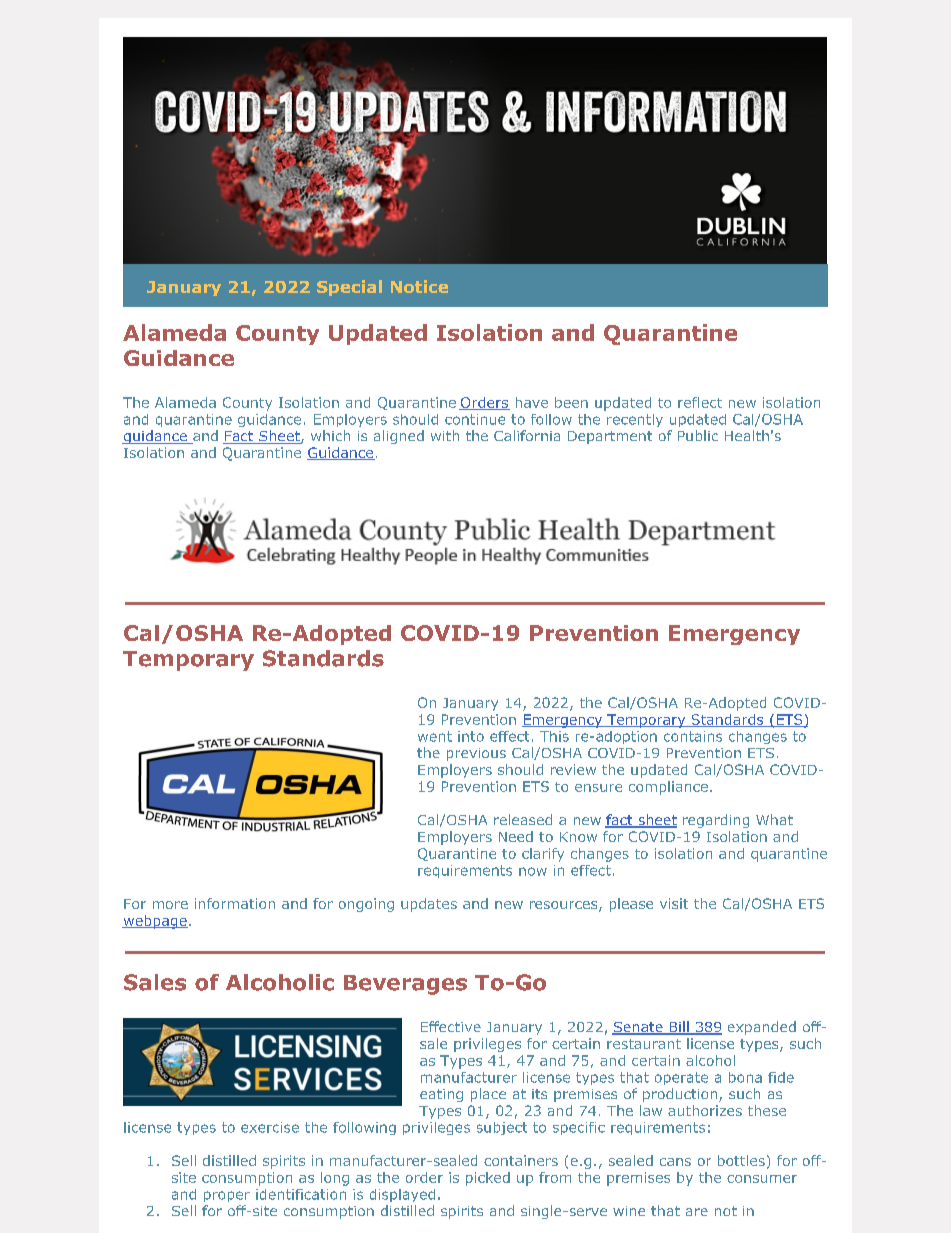 The height and width of the screenshot is (1233, 952). What do you see at coordinates (419, 286) in the screenshot?
I see `Notice` at bounding box center [419, 286].
